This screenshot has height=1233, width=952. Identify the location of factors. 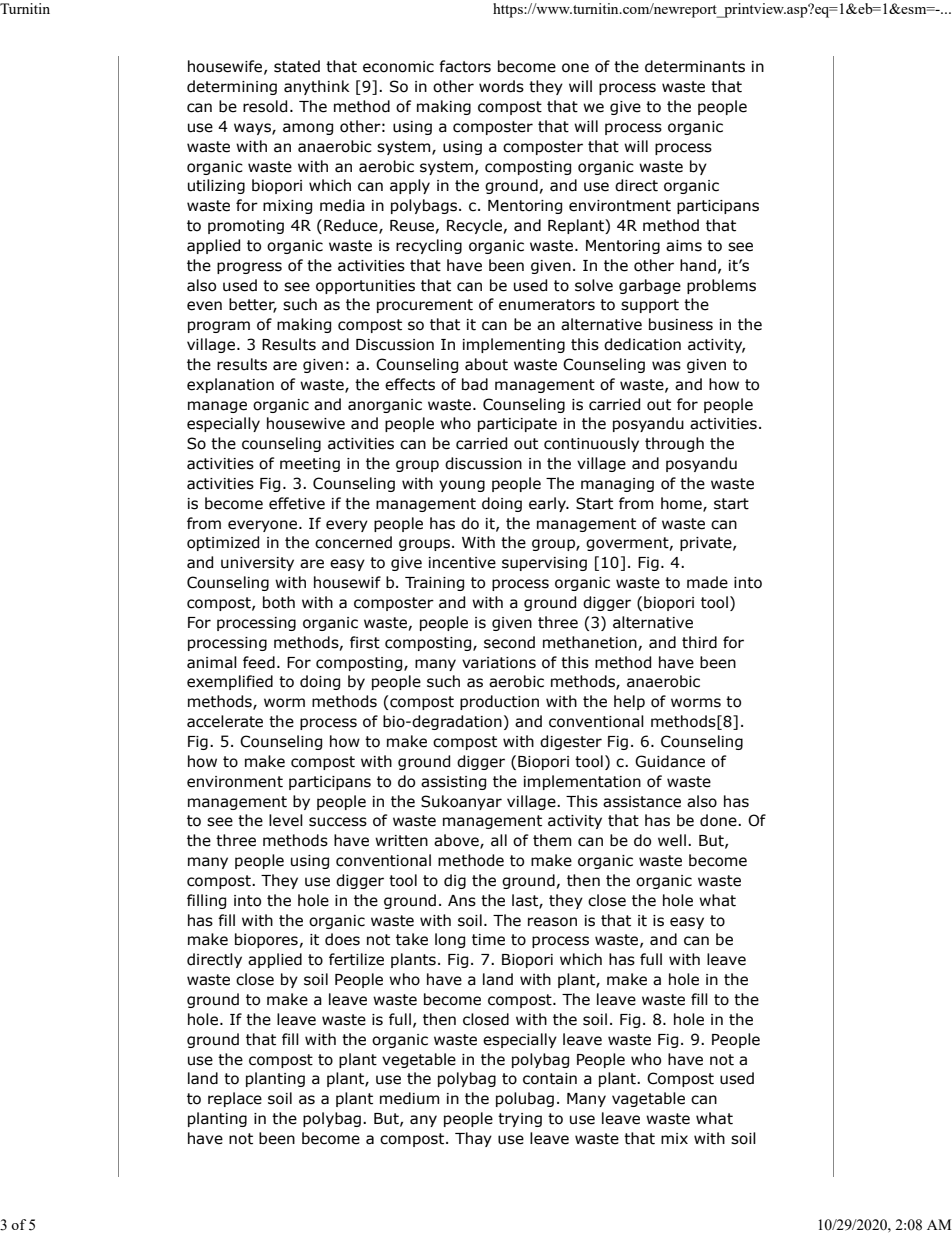
(465, 66).
